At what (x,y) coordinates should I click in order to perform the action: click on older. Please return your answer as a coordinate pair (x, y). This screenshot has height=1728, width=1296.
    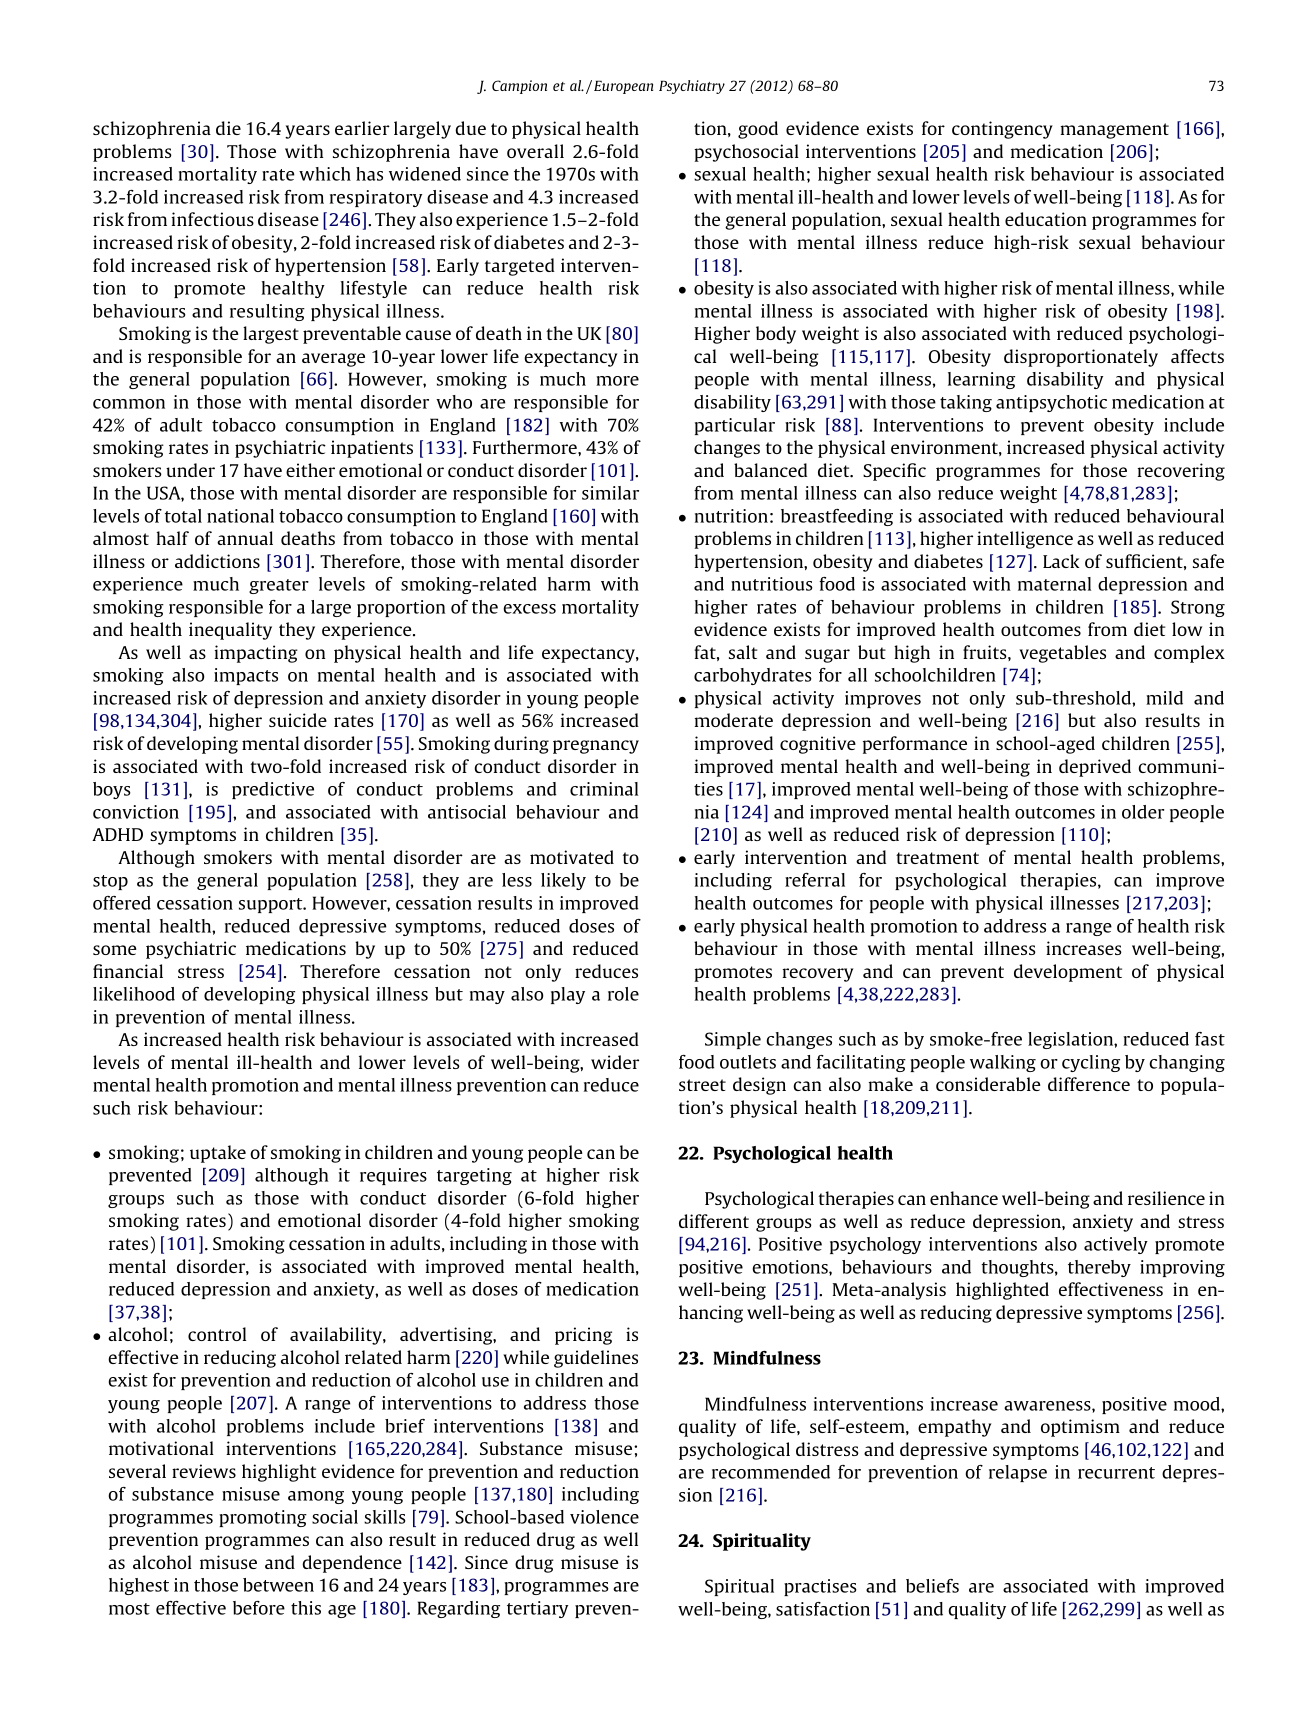
    Looking at the image, I should click on (1143, 812).
